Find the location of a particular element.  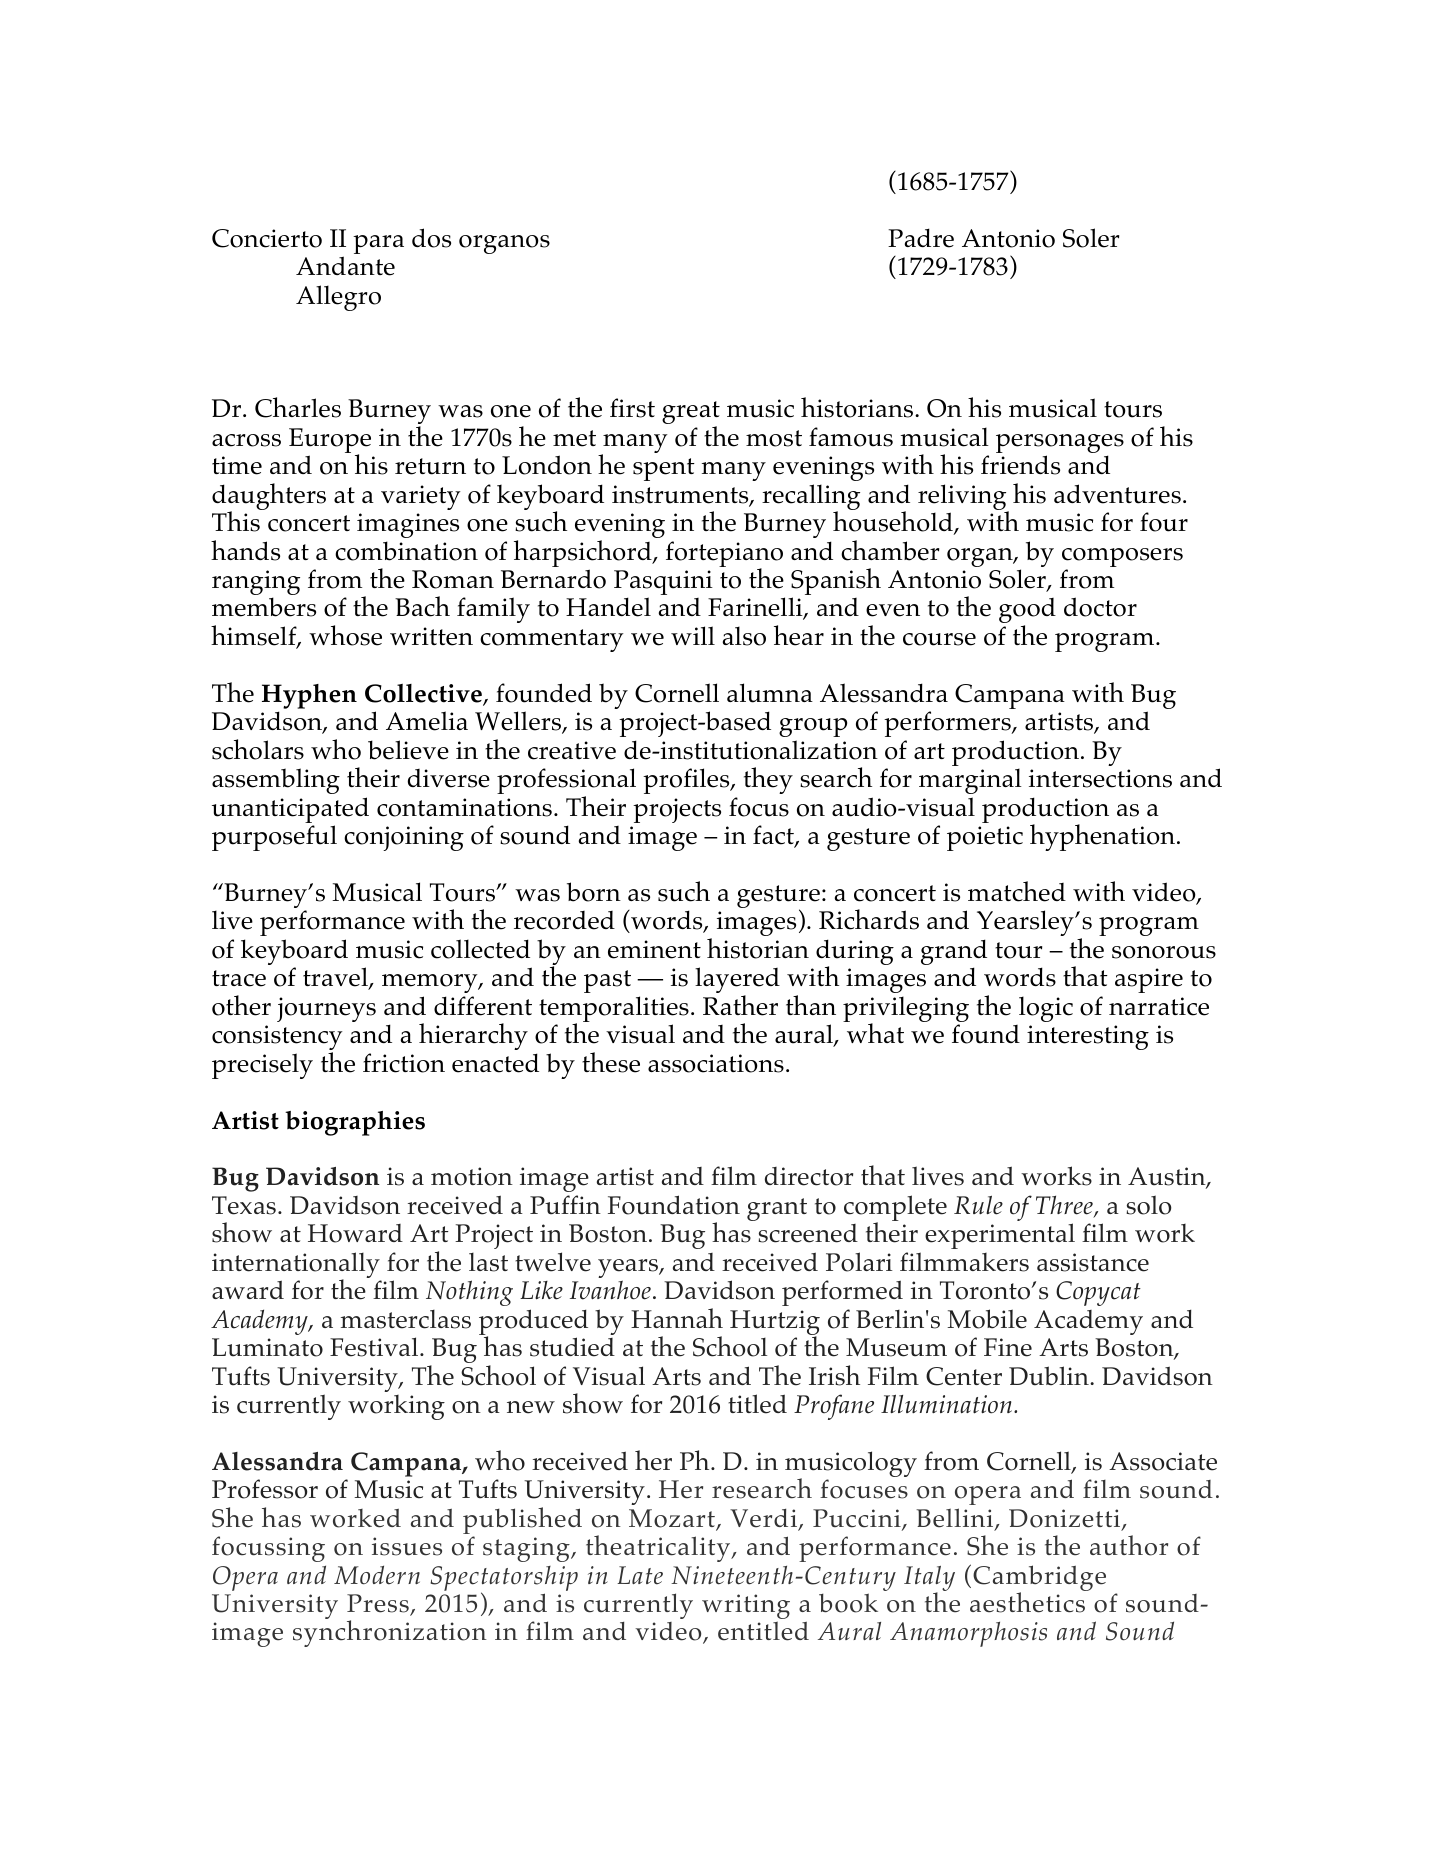

good is located at coordinates (1027, 612).
